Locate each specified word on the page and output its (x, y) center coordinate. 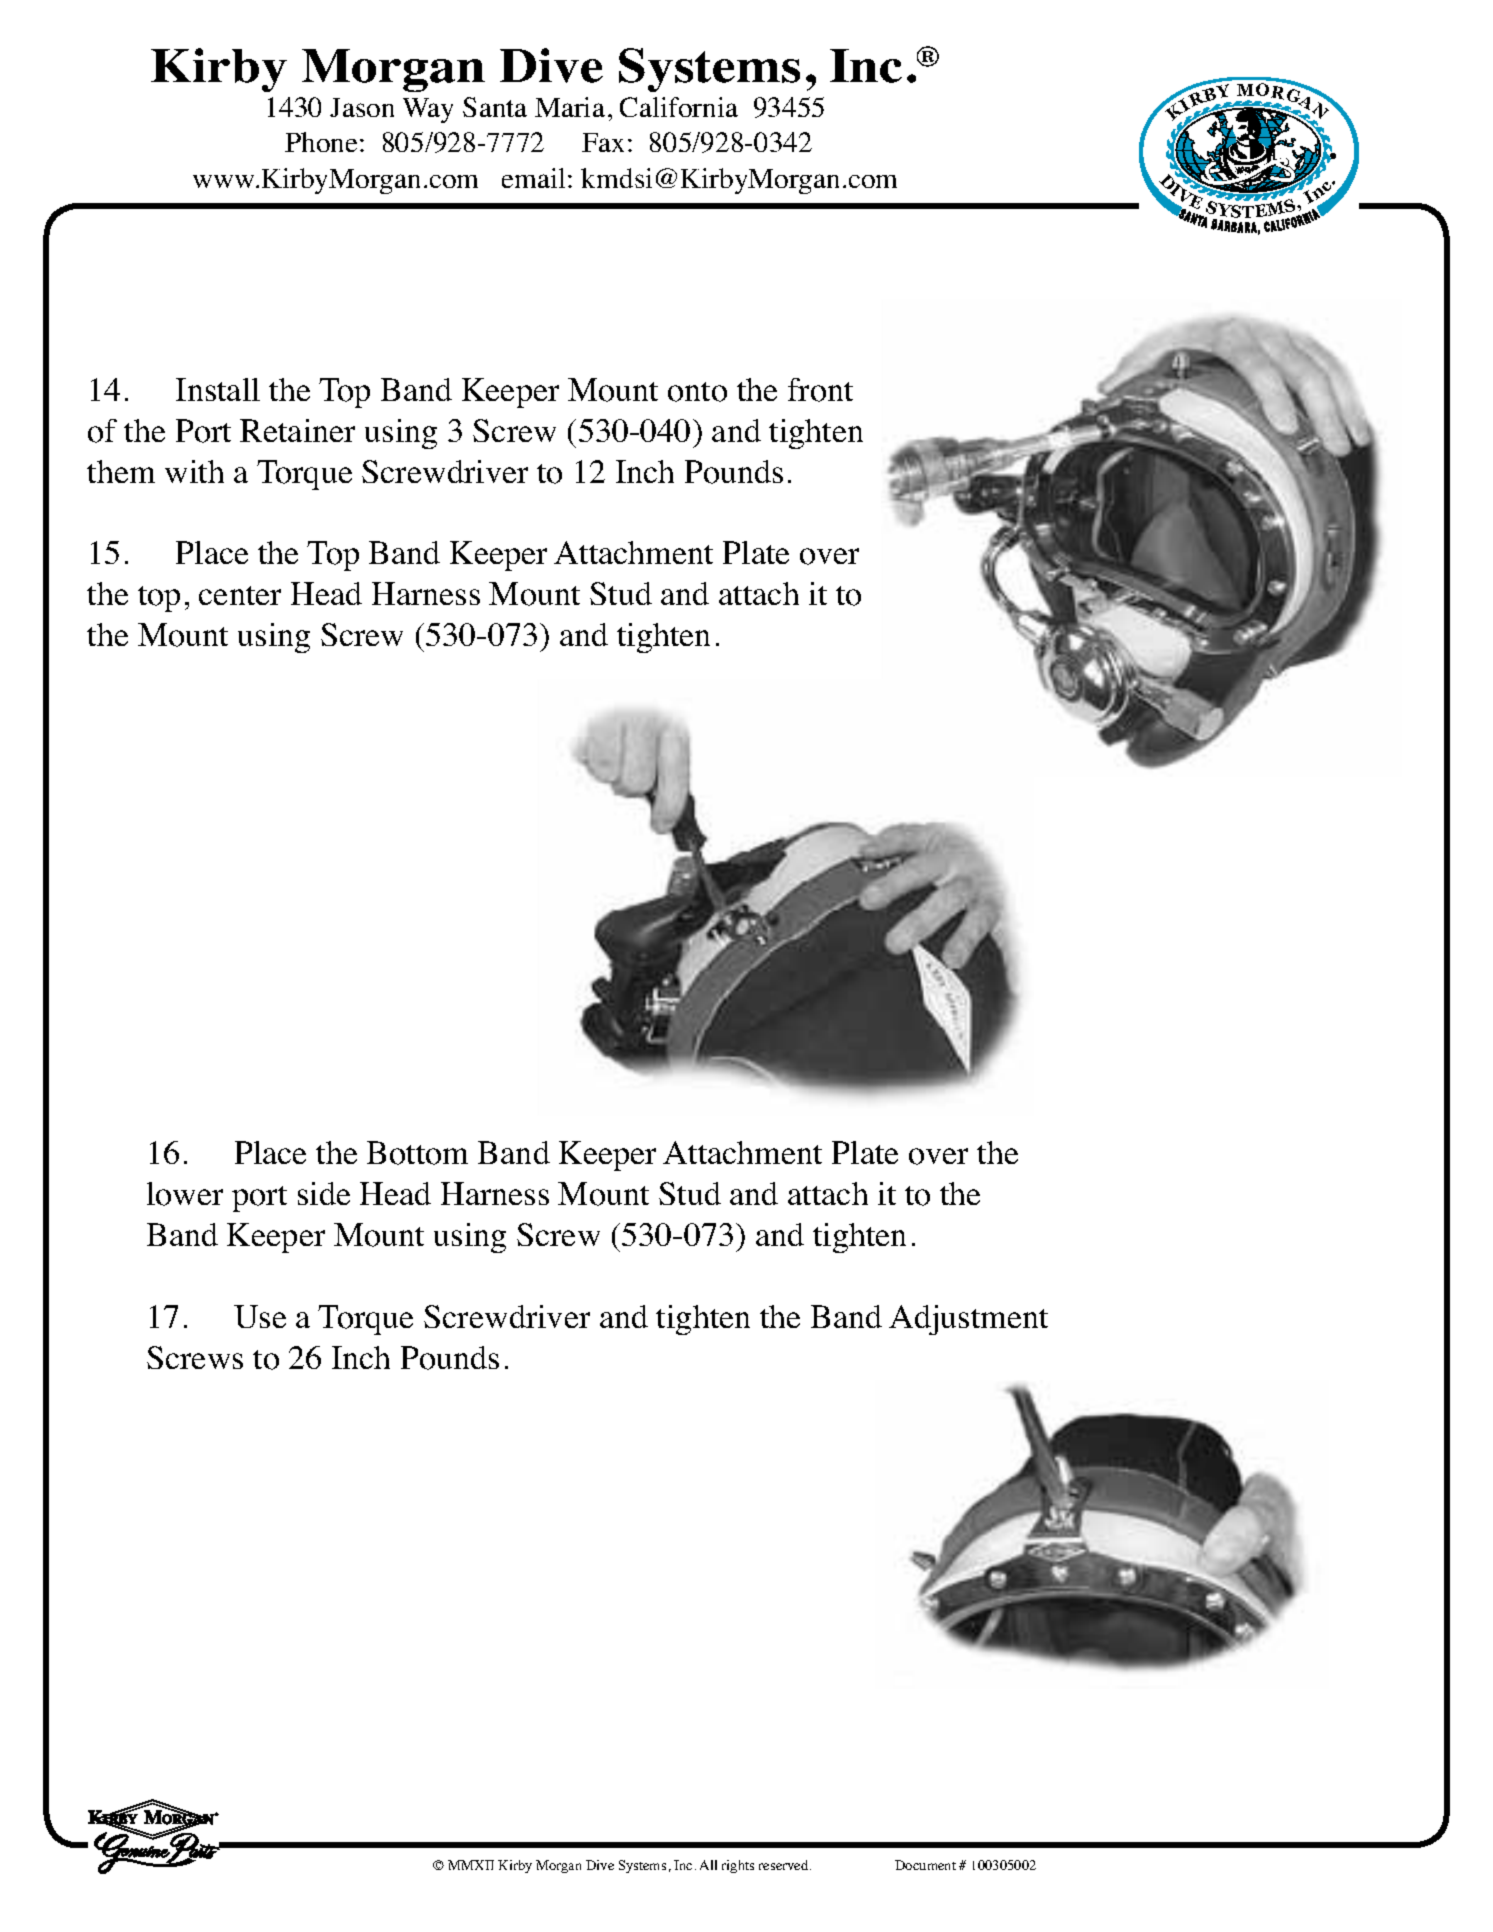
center (240, 595)
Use (260, 1316)
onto (697, 392)
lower (185, 1194)
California (679, 107)
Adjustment (968, 1320)
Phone (321, 142)
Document (925, 1865)
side (324, 1193)
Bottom (417, 1153)
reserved (785, 1865)
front (820, 390)
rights (738, 1866)
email (533, 178)
